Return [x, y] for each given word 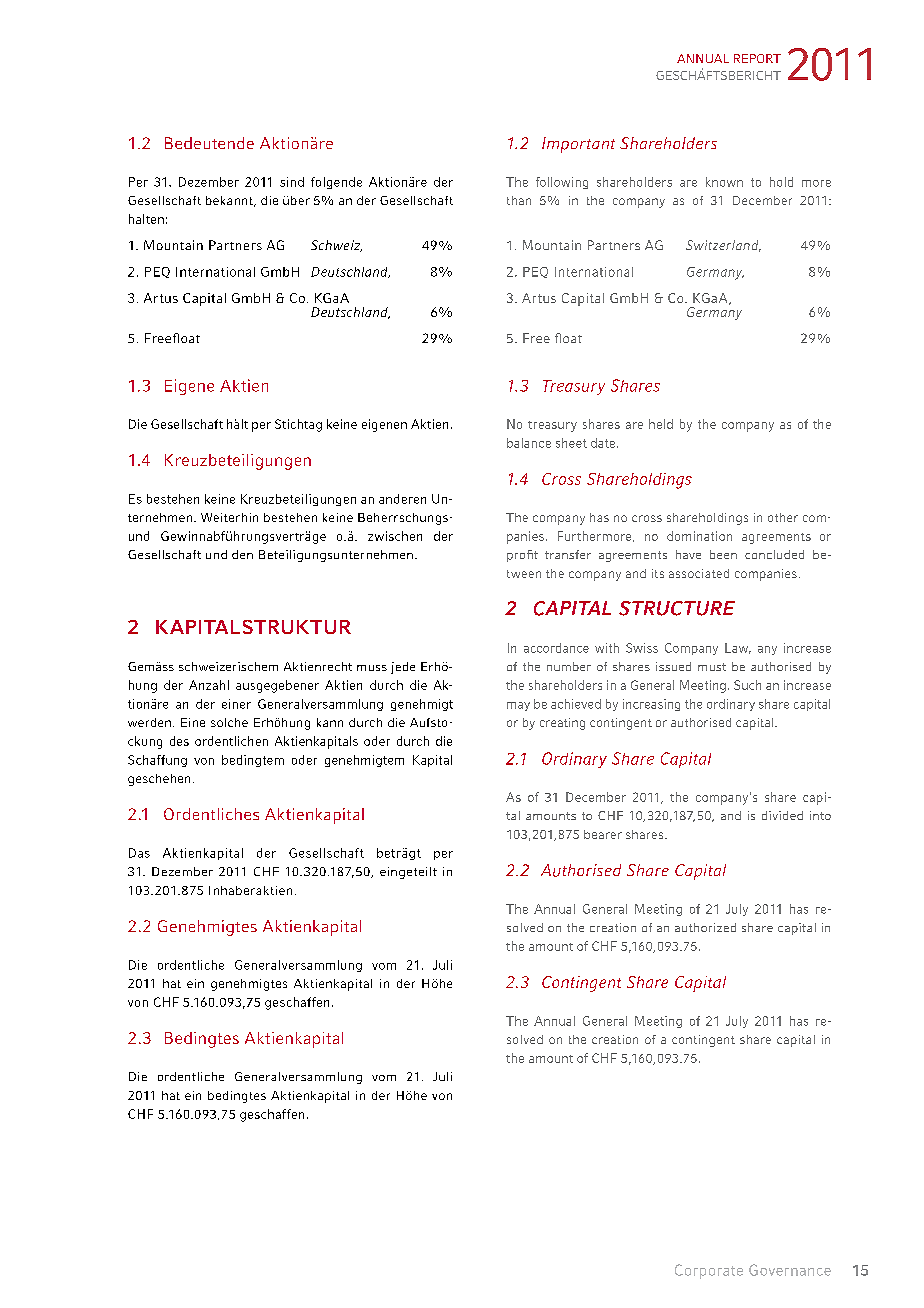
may [518, 706]
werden [149, 722]
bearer [603, 834]
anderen [402, 499]
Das [139, 853]
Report [757, 58]
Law [738, 648]
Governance [790, 1270]
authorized [705, 927]
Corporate [709, 1271]
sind [292, 182]
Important [578, 145]
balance [529, 443]
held [661, 424]
